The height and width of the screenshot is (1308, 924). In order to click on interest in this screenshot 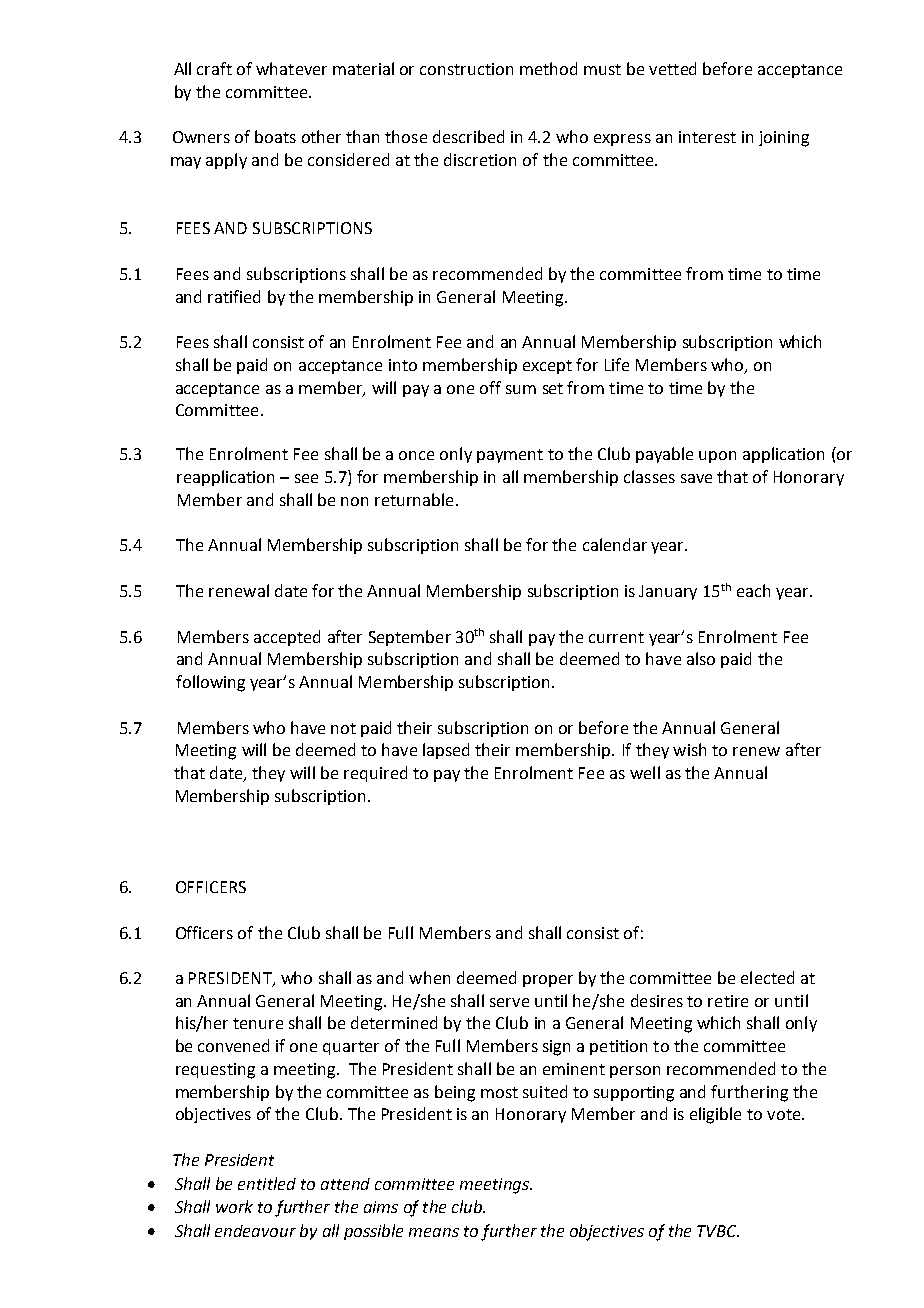, I will do `click(707, 137)`.
